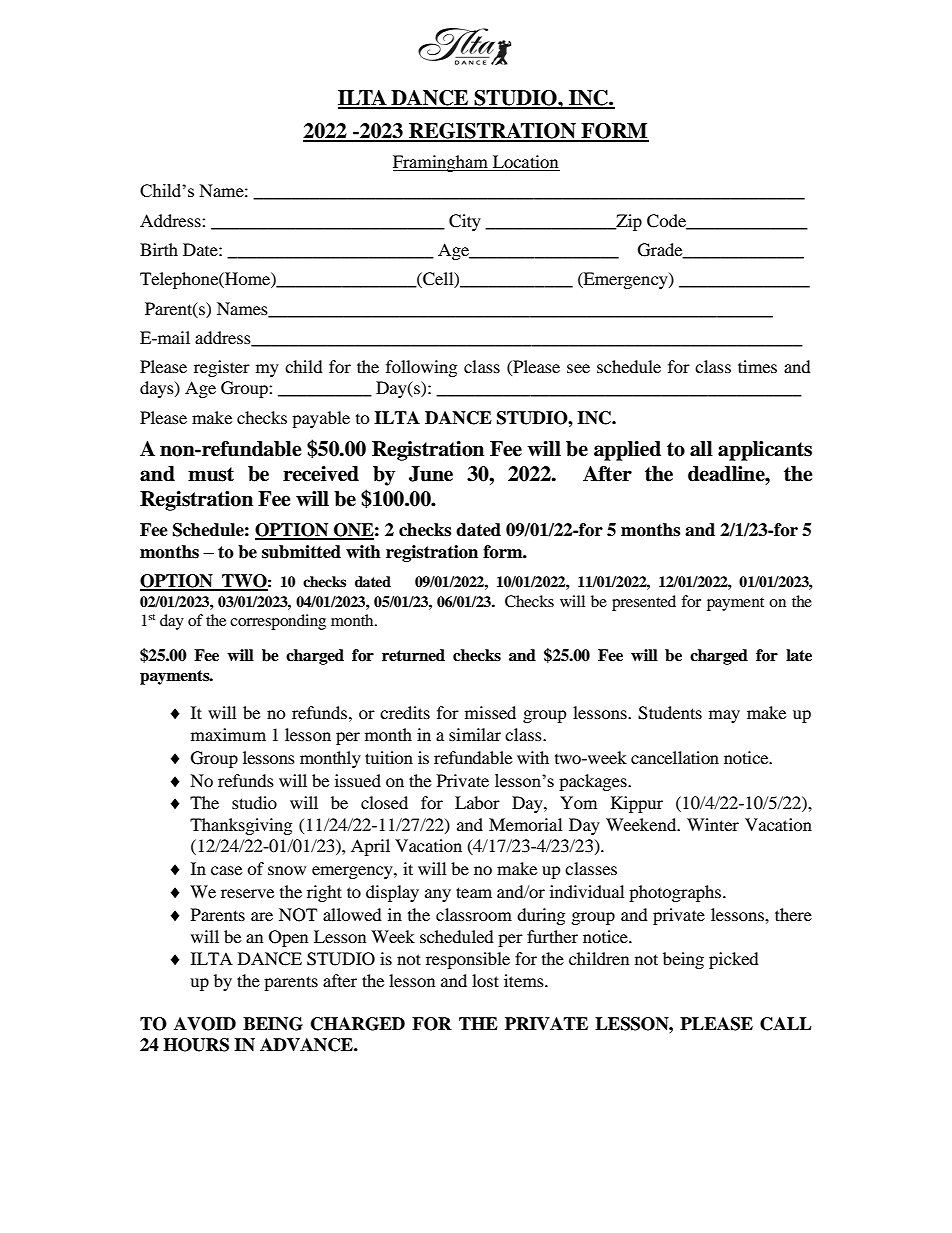 The image size is (952, 1233). Describe the element at coordinates (475, 734) in the screenshot. I see `similar` at that location.
